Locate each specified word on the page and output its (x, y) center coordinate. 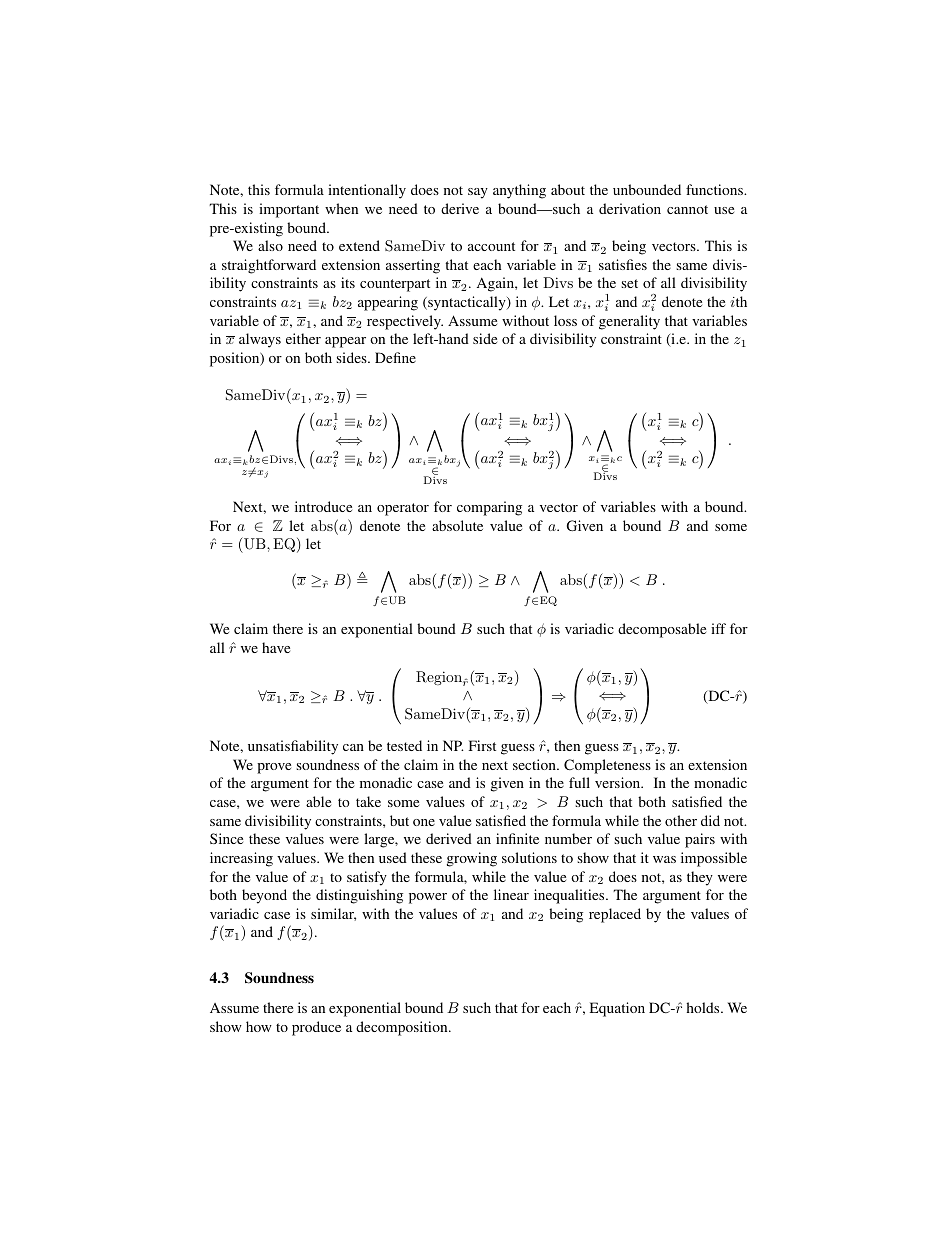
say (478, 193)
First (482, 745)
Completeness (607, 766)
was (664, 859)
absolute (457, 525)
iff (718, 628)
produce (316, 1028)
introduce (323, 506)
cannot (687, 209)
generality (629, 322)
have (276, 647)
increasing (241, 859)
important (289, 210)
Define (395, 357)
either (303, 338)
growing (472, 859)
